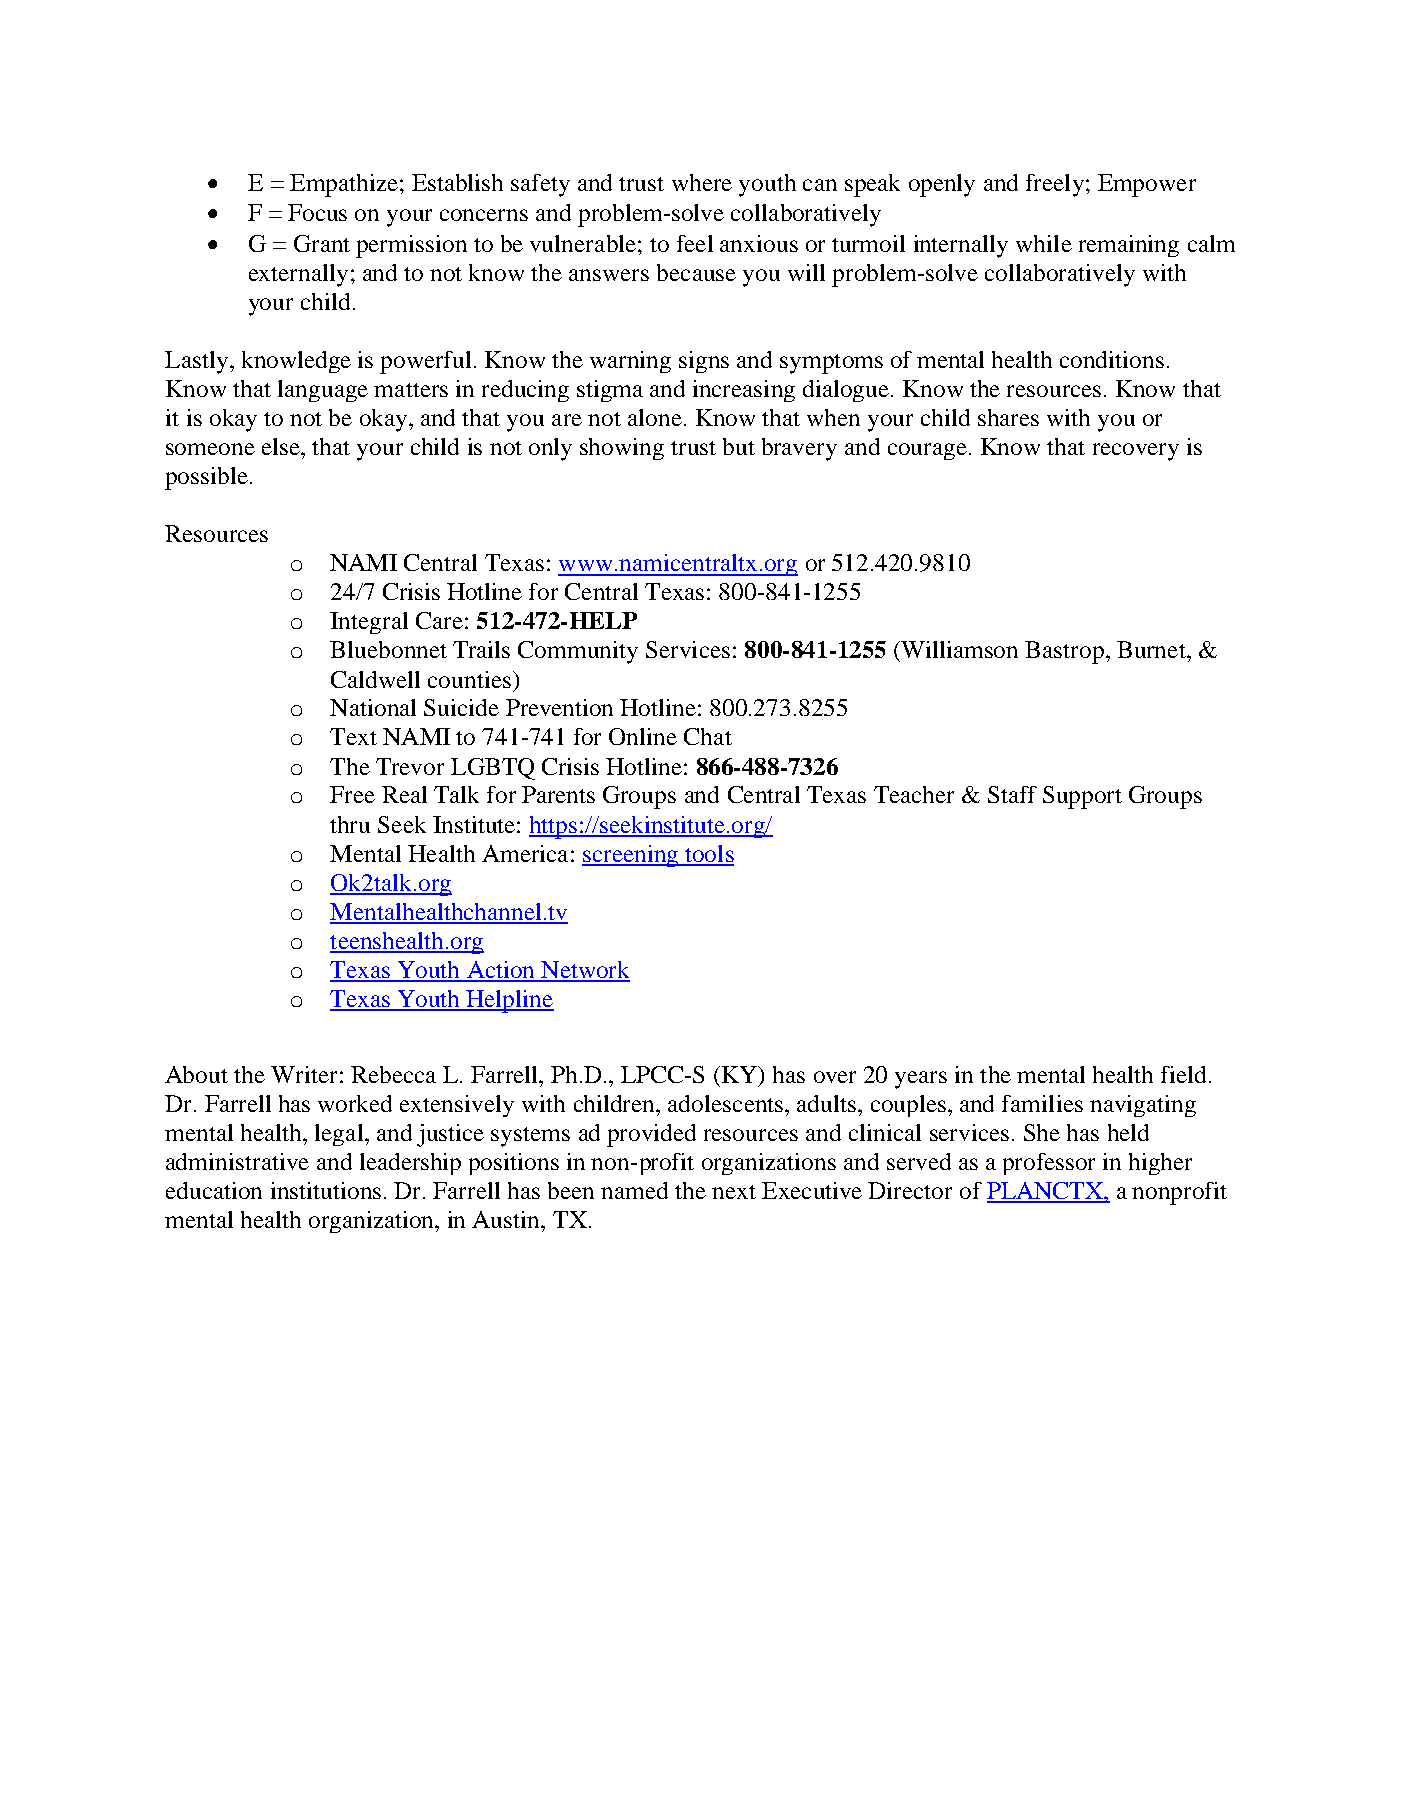 This screenshot has height=1817, width=1404. What do you see at coordinates (1152, 649) in the screenshot?
I see `Burnet` at bounding box center [1152, 649].
